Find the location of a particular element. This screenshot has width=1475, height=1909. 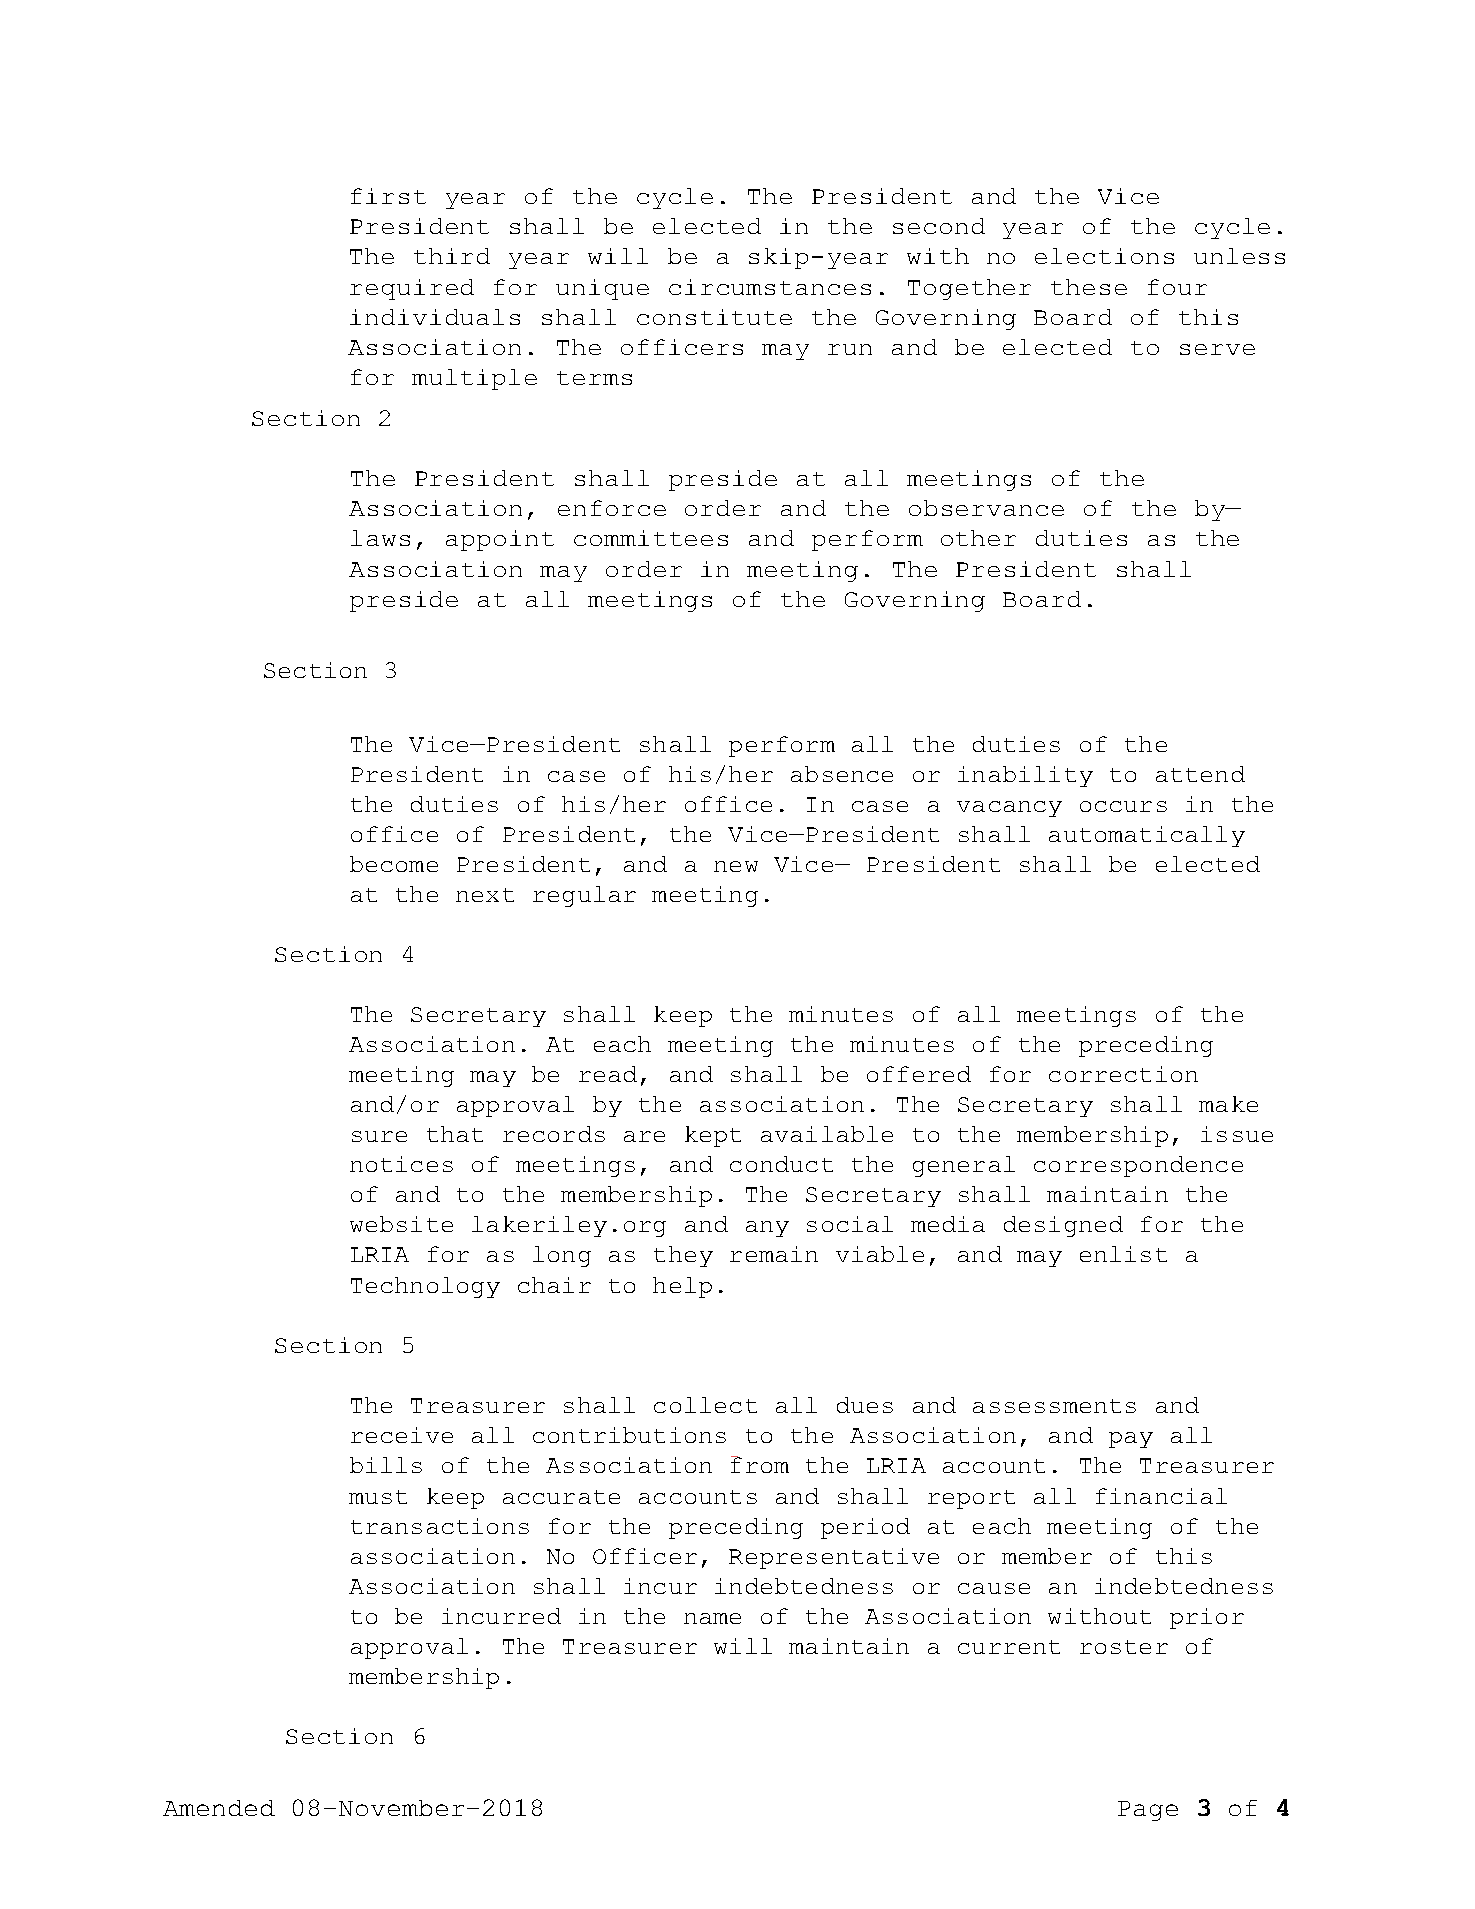

notices is located at coordinates (401, 1164).
